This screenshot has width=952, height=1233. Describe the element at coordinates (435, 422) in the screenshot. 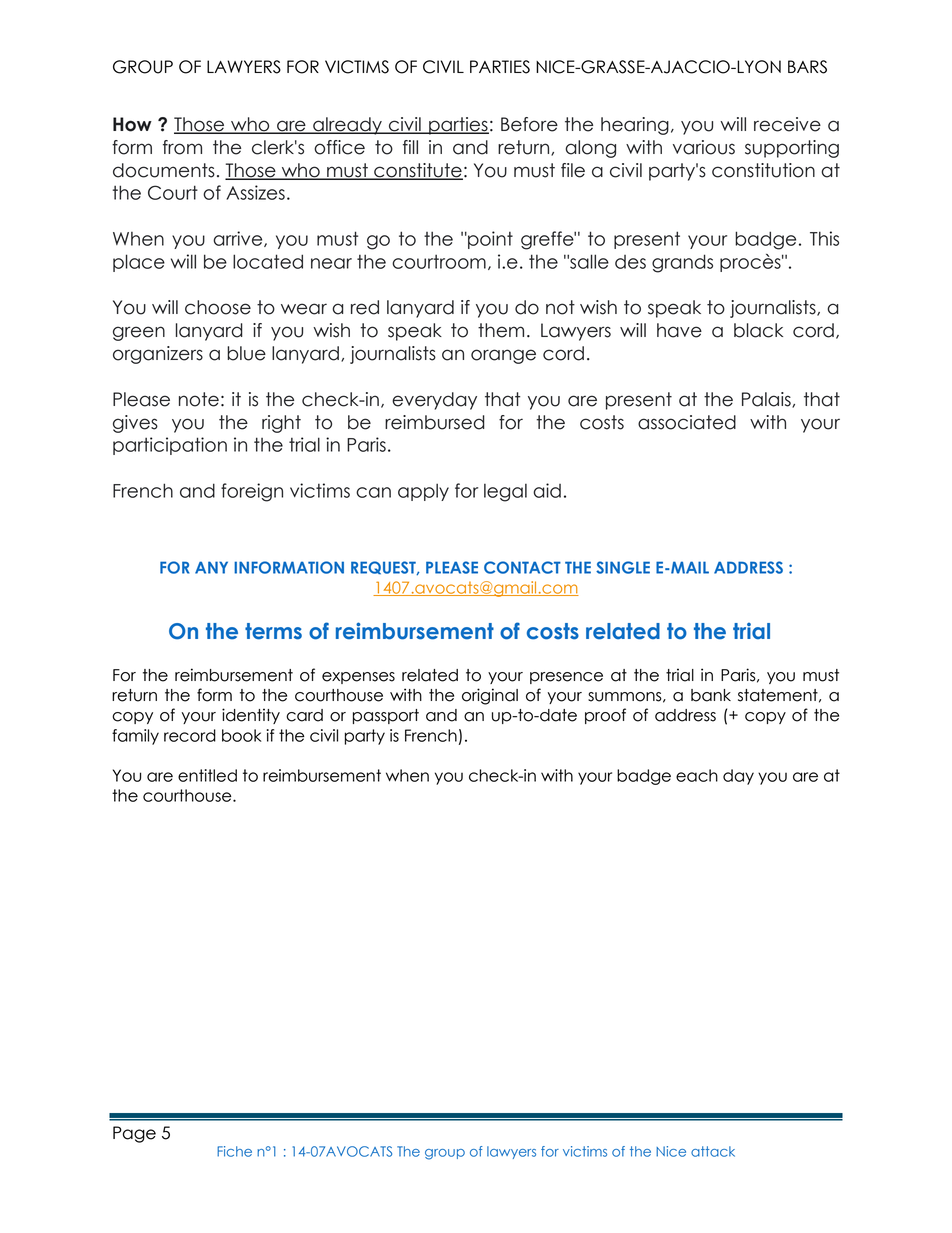

I see `reimbursed` at that location.
